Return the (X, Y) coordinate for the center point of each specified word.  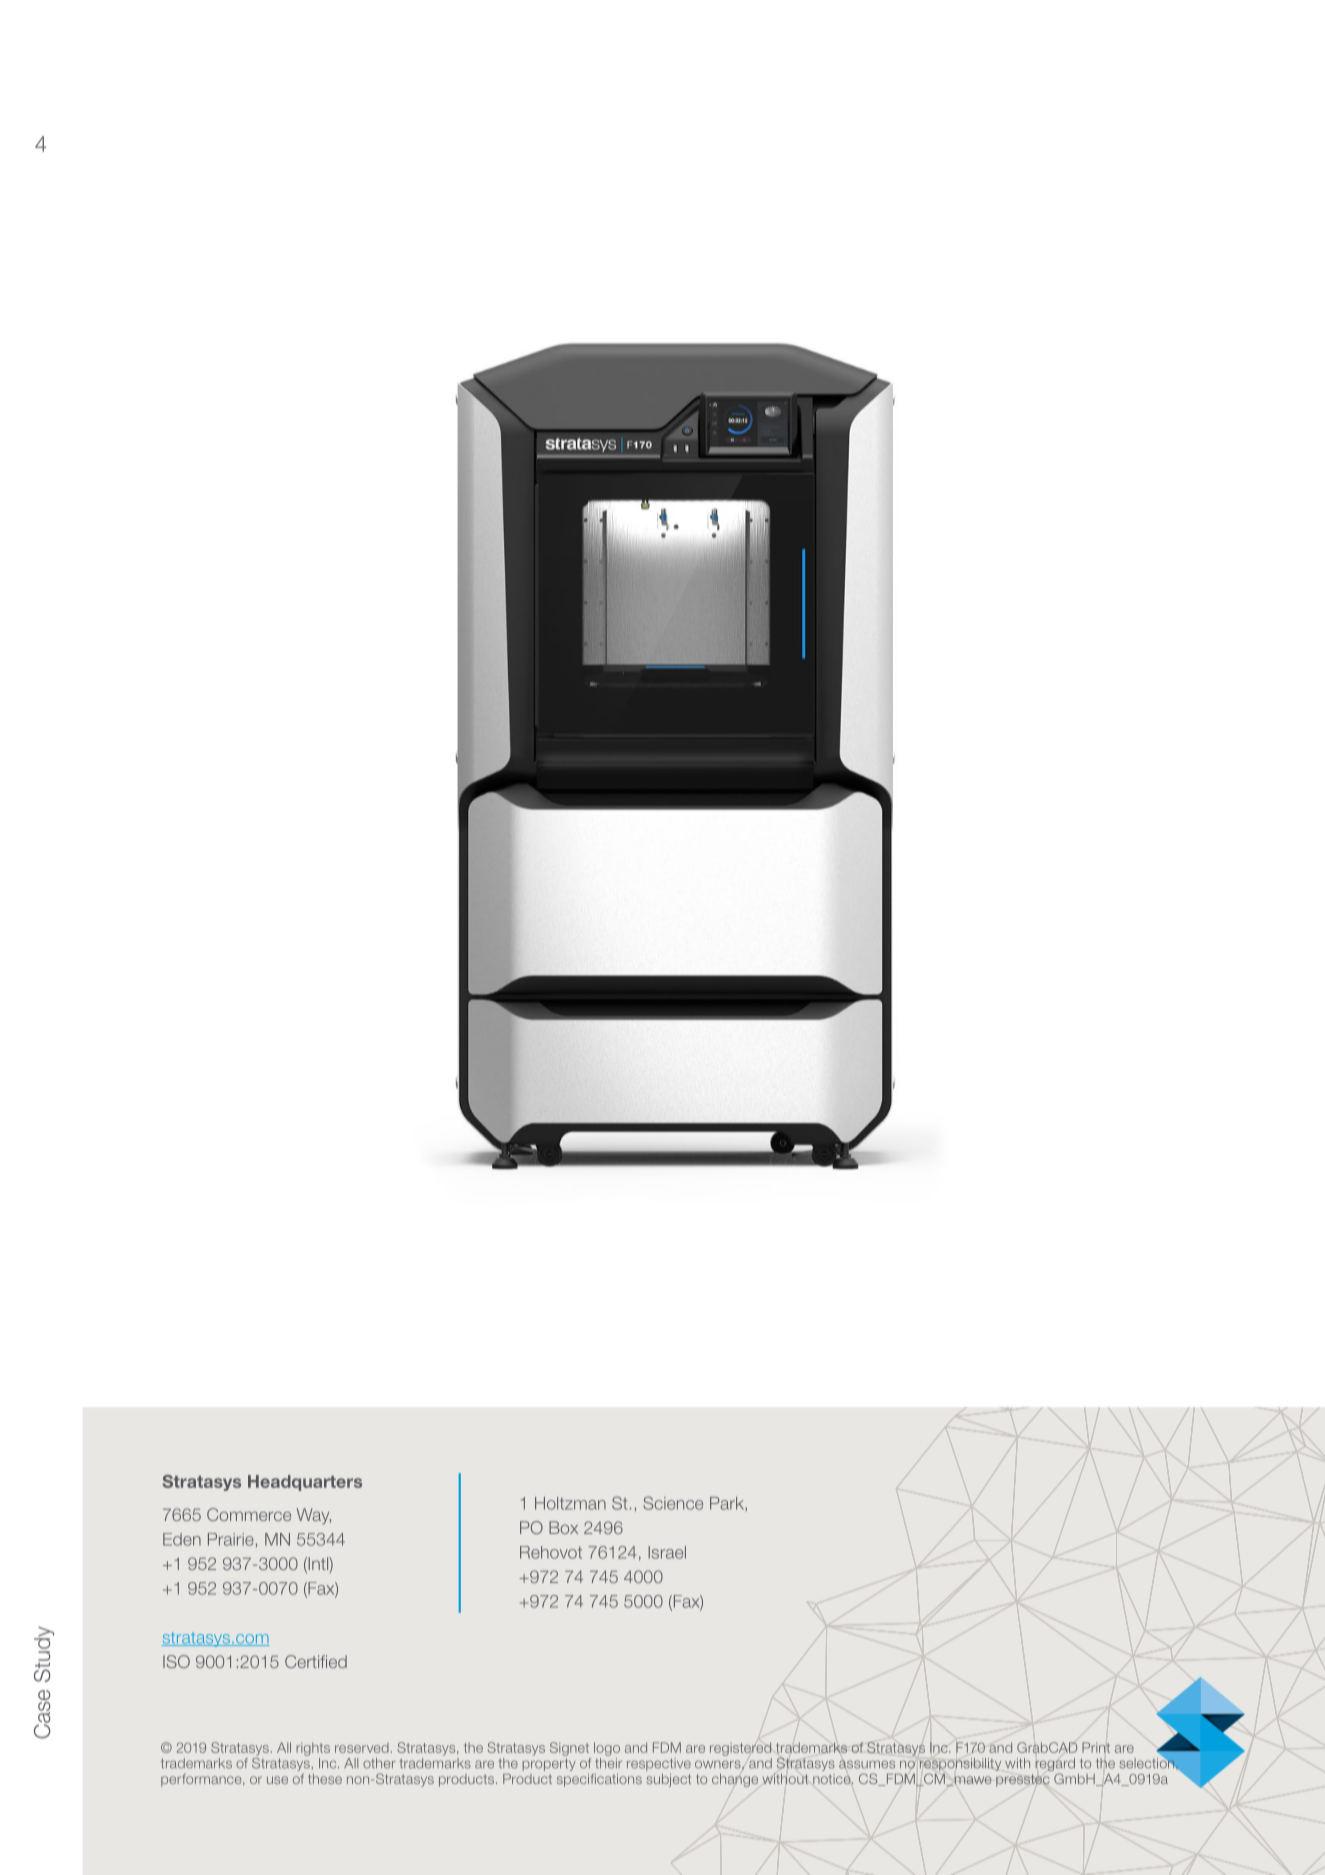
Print (1096, 1747)
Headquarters (305, 1483)
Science (673, 1503)
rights (313, 1749)
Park (728, 1504)
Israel (667, 1552)
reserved (362, 1748)
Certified (316, 1661)
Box (563, 1527)
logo (607, 1749)
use (277, 1780)
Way (314, 1516)
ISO (176, 1661)
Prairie (231, 1539)
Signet (569, 1749)
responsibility (960, 1766)
